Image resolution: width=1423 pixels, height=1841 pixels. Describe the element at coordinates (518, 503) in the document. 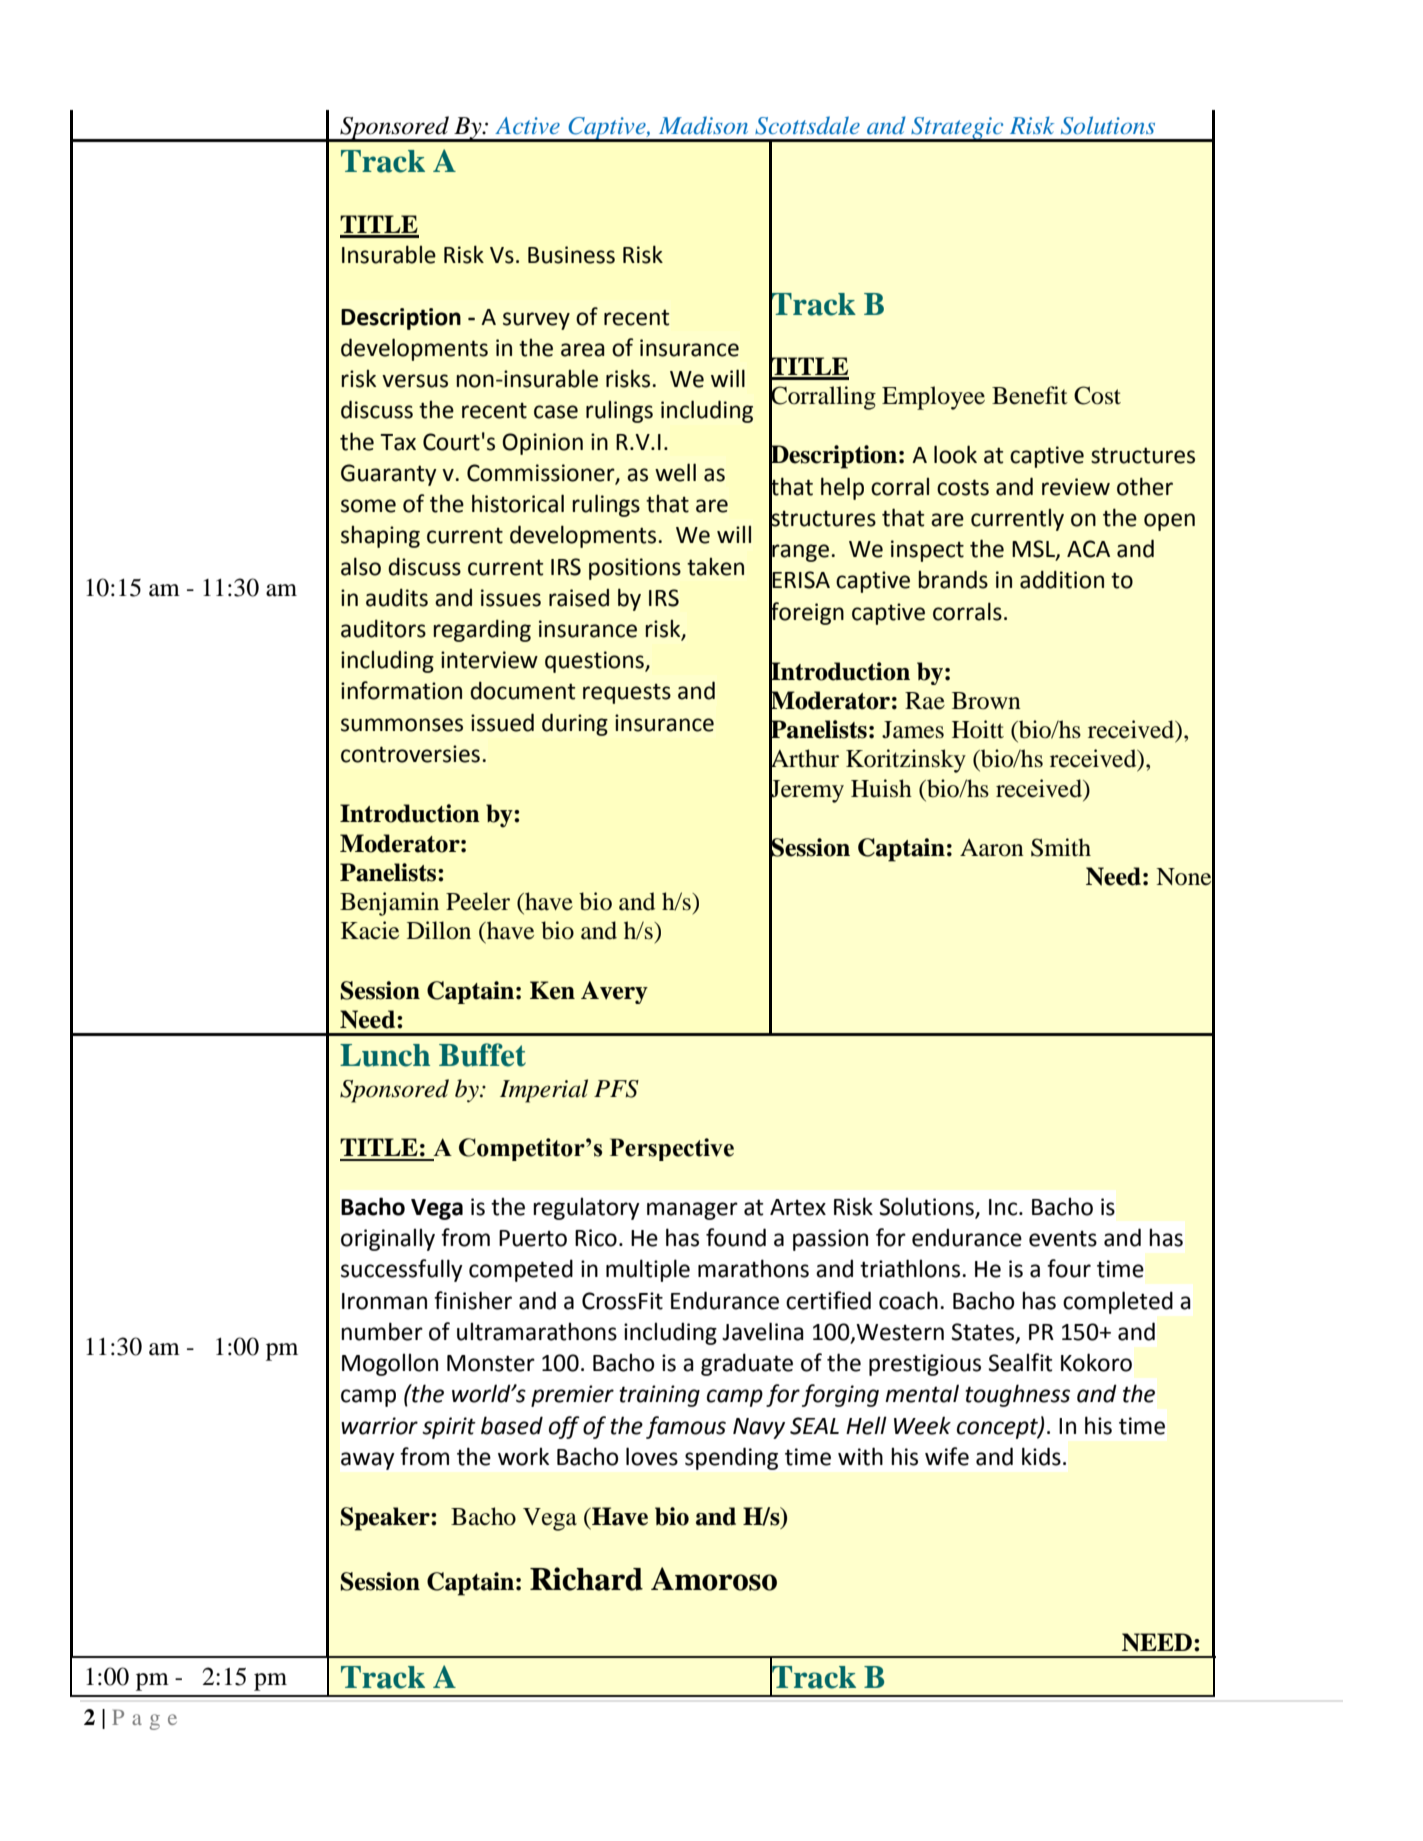

I see `historical` at that location.
